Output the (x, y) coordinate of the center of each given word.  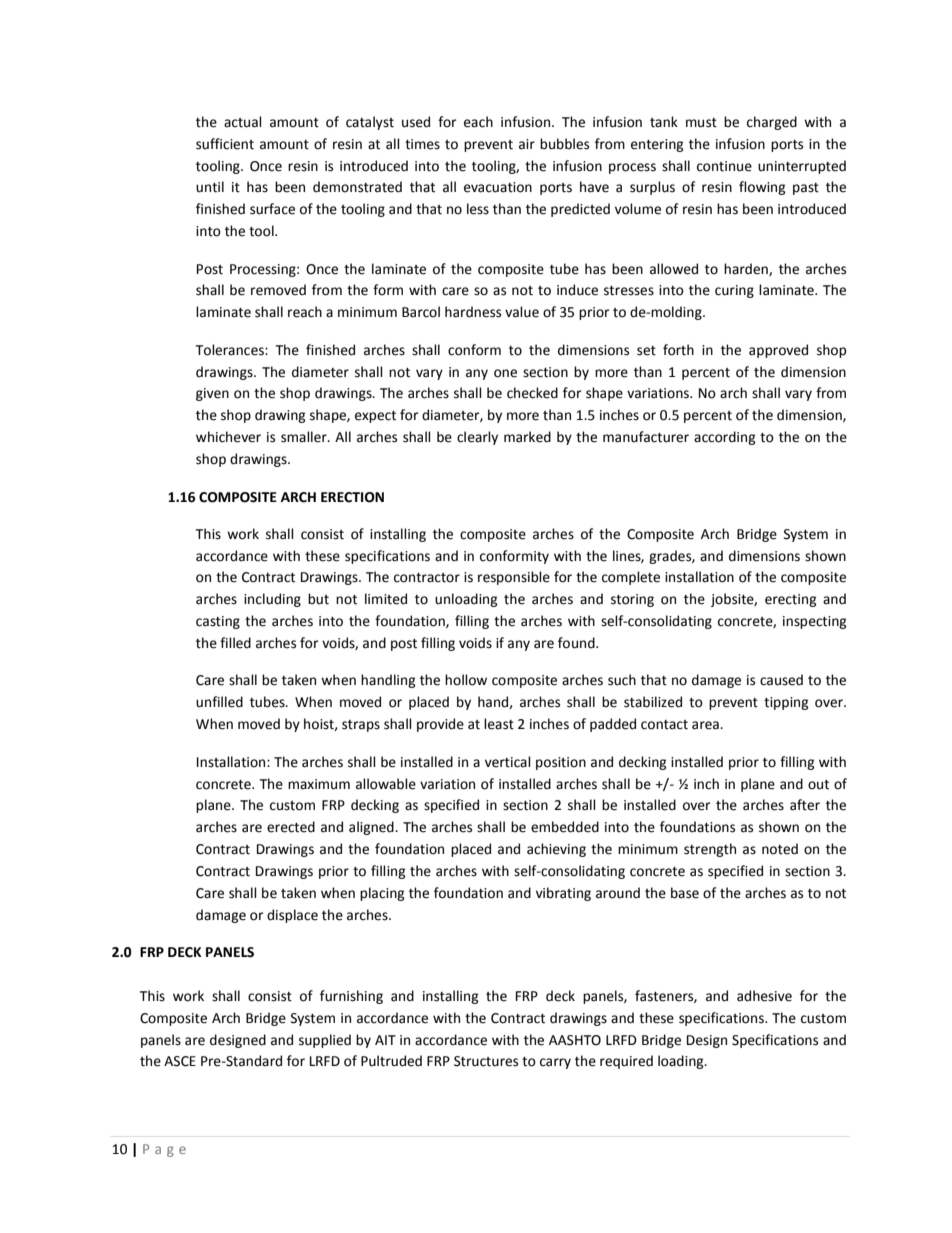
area (706, 725)
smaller (305, 437)
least (499, 724)
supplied (325, 1041)
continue (724, 166)
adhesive (764, 996)
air (527, 144)
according (724, 438)
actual (243, 122)
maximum (319, 784)
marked (527, 437)
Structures (486, 1061)
